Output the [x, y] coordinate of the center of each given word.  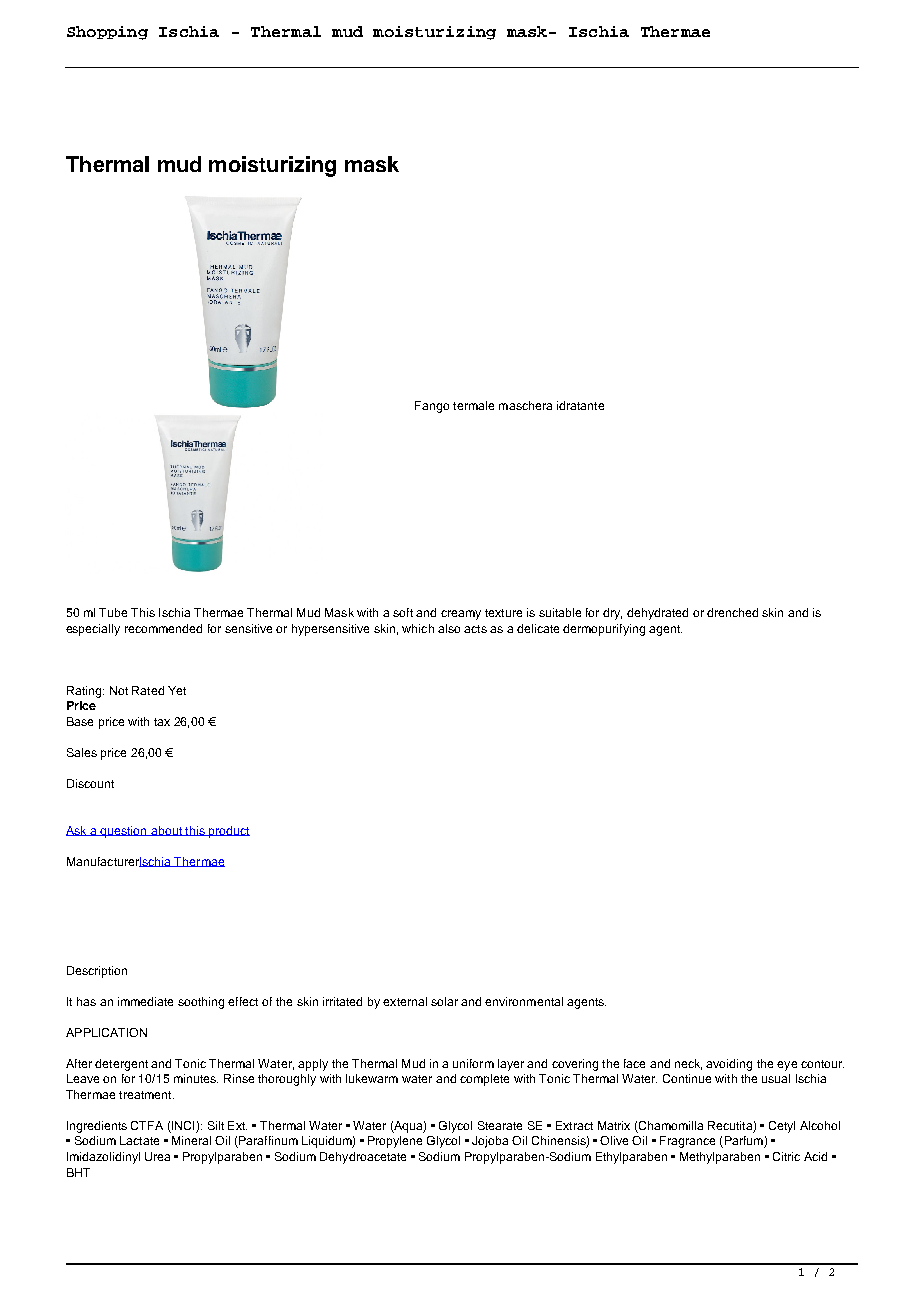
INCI [183, 1127]
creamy [461, 615]
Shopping [107, 33]
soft [403, 612]
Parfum [743, 1142]
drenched [732, 612]
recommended [163, 628]
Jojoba [490, 1142]
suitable [560, 612]
